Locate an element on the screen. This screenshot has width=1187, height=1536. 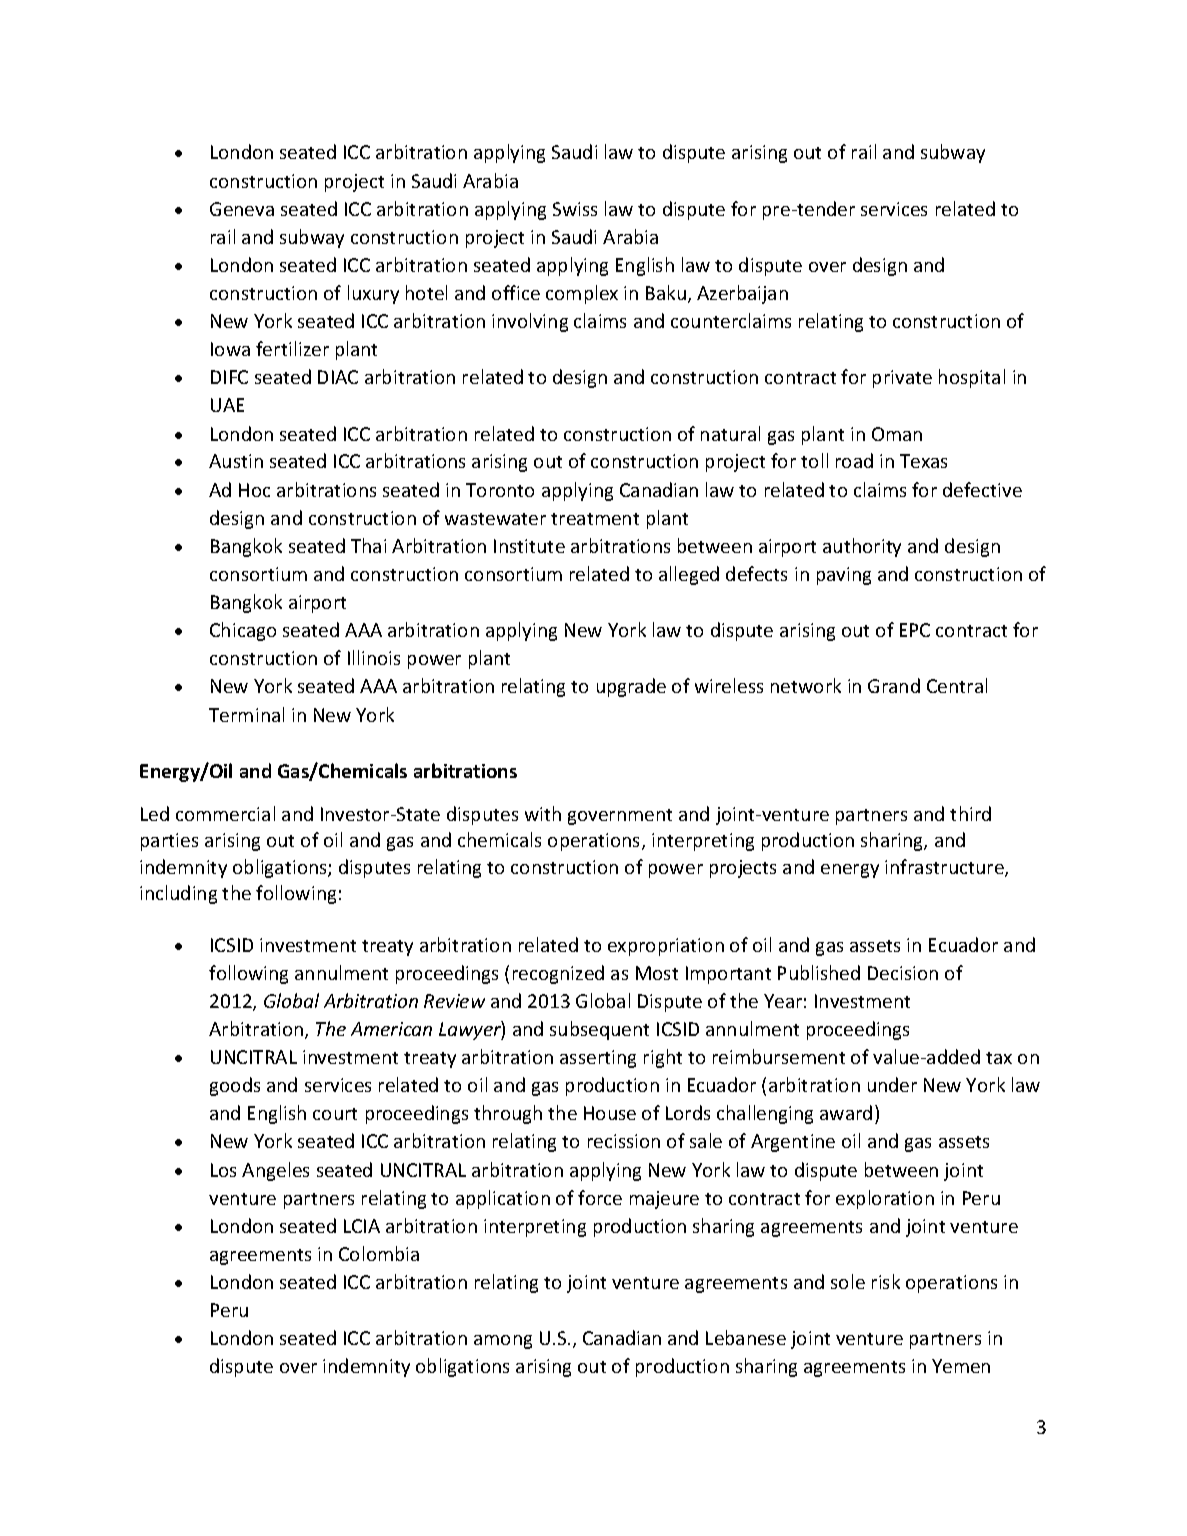
Azerbaijan is located at coordinates (742, 294).
